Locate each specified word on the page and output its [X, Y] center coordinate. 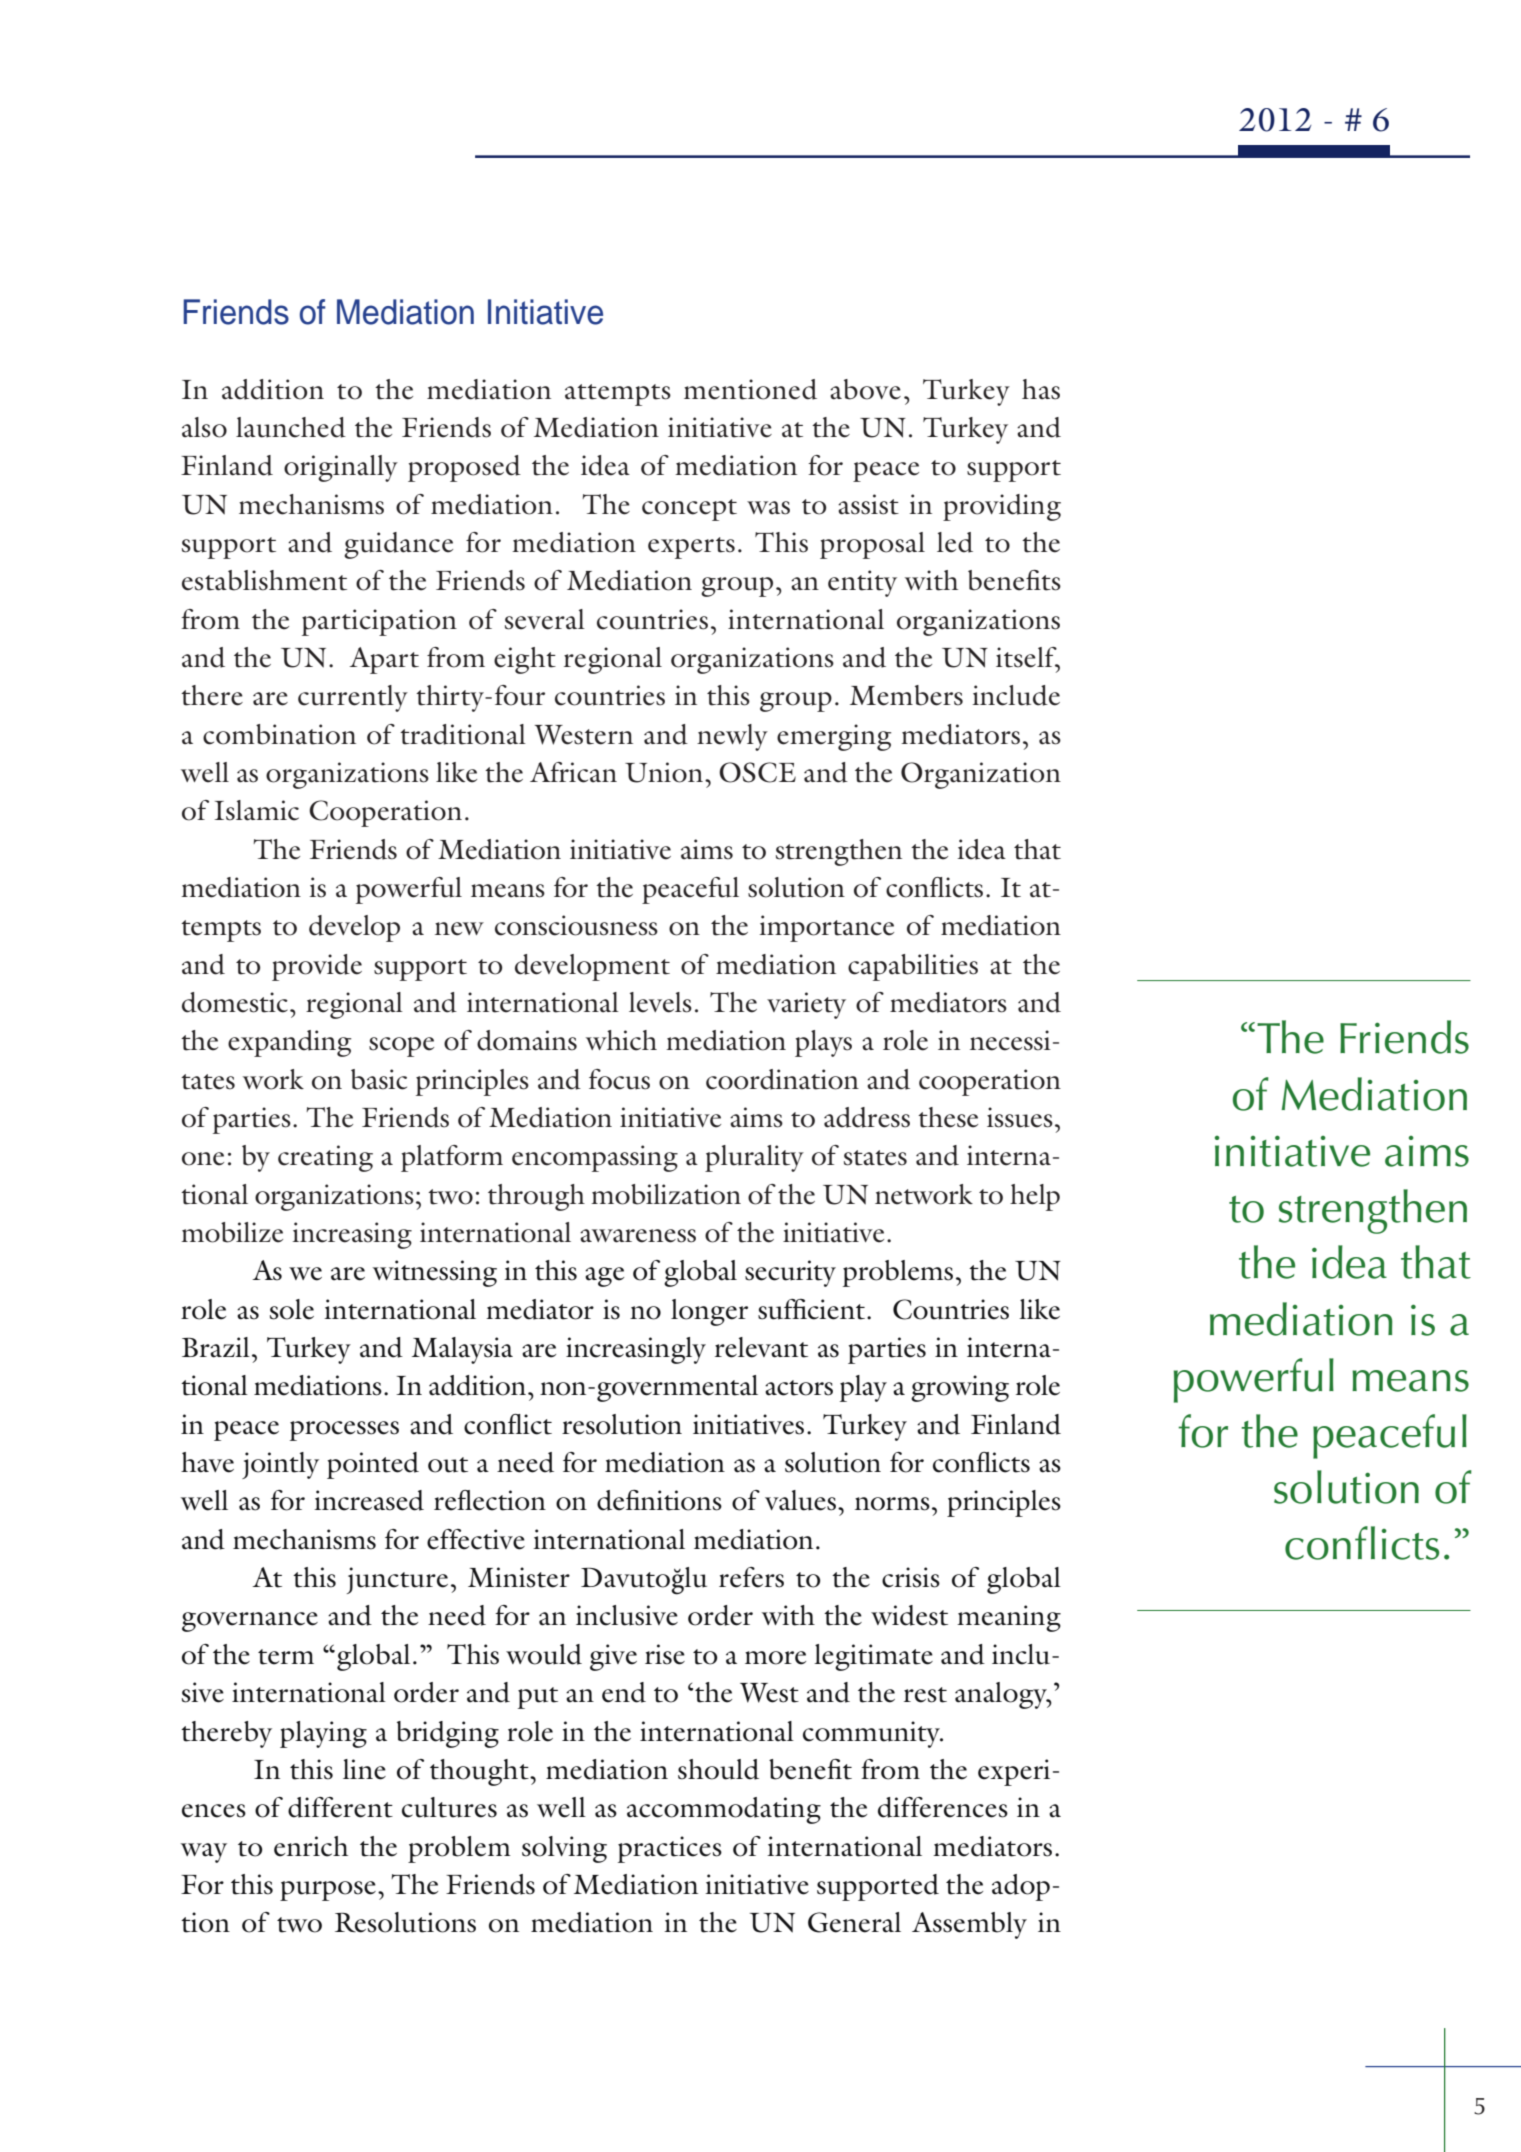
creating [325, 1158]
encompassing [595, 1158]
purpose [328, 1891]
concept [689, 510]
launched [291, 427]
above [865, 389]
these [948, 1117]
